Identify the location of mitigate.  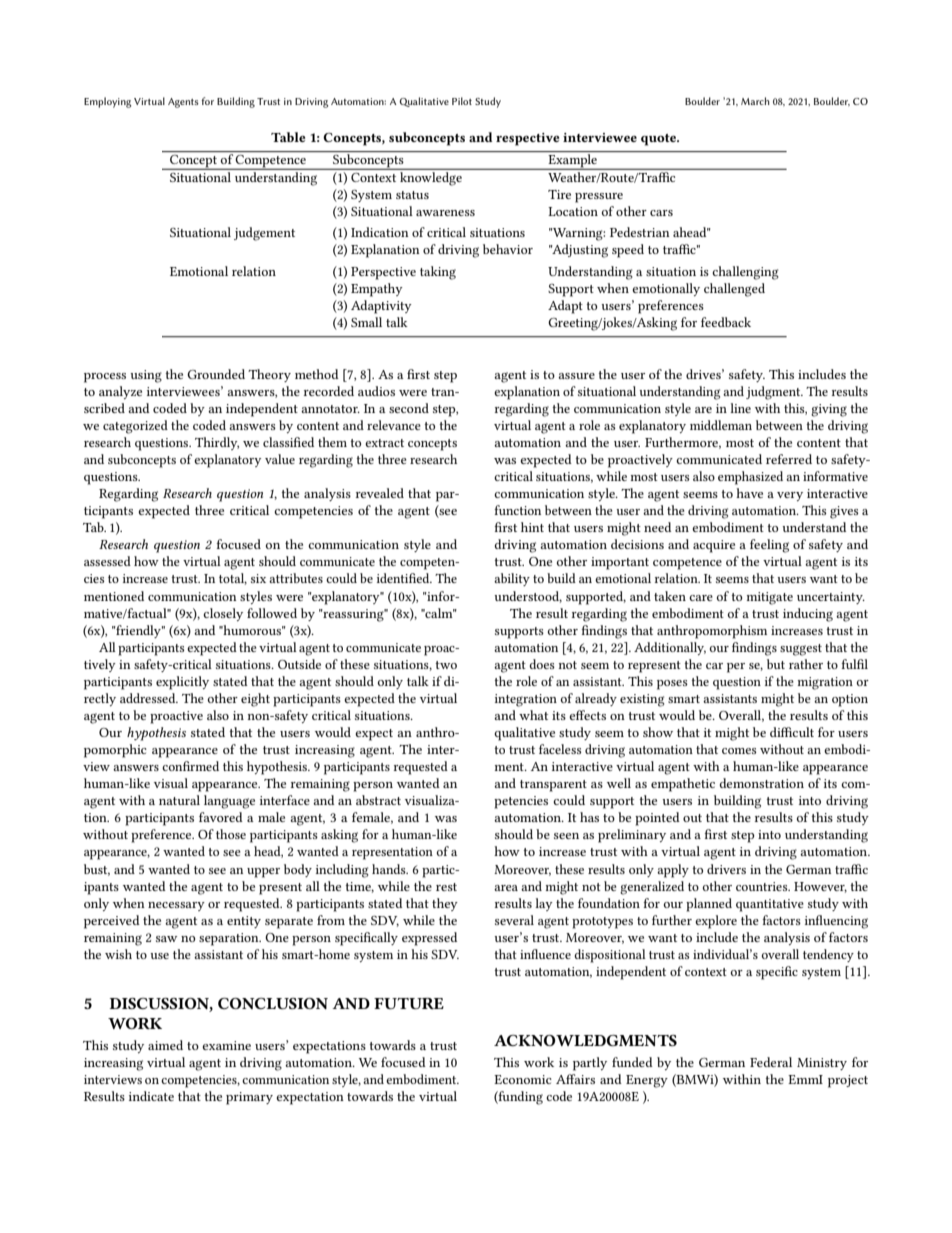
(769, 598).
